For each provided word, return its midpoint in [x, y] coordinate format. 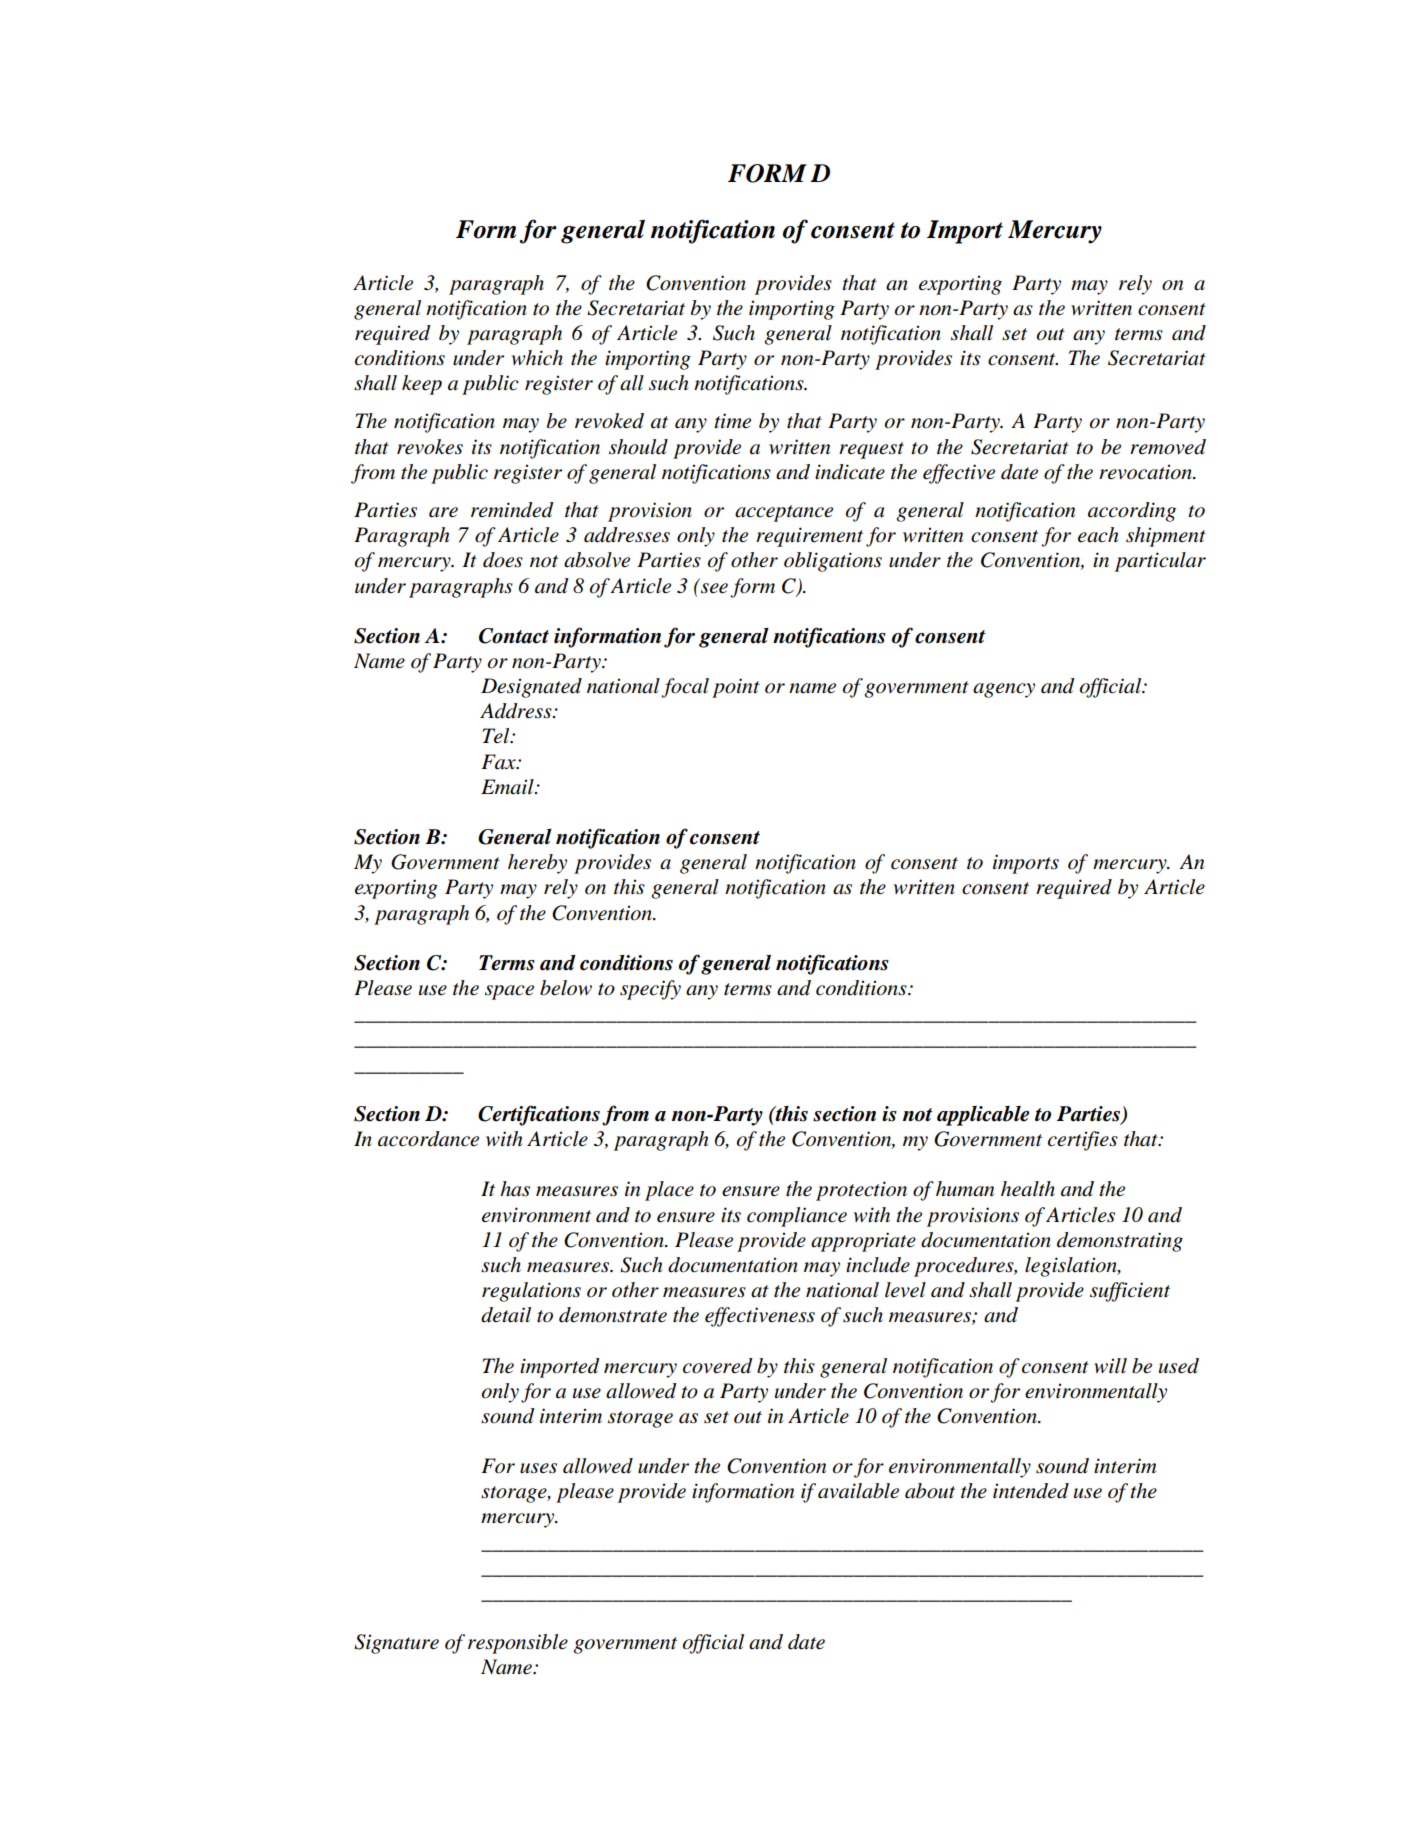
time [732, 421]
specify [650, 990]
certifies [1083, 1141]
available [858, 1491]
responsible [518, 1644]
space [509, 992]
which [537, 358]
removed [1168, 447]
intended [1031, 1491]
